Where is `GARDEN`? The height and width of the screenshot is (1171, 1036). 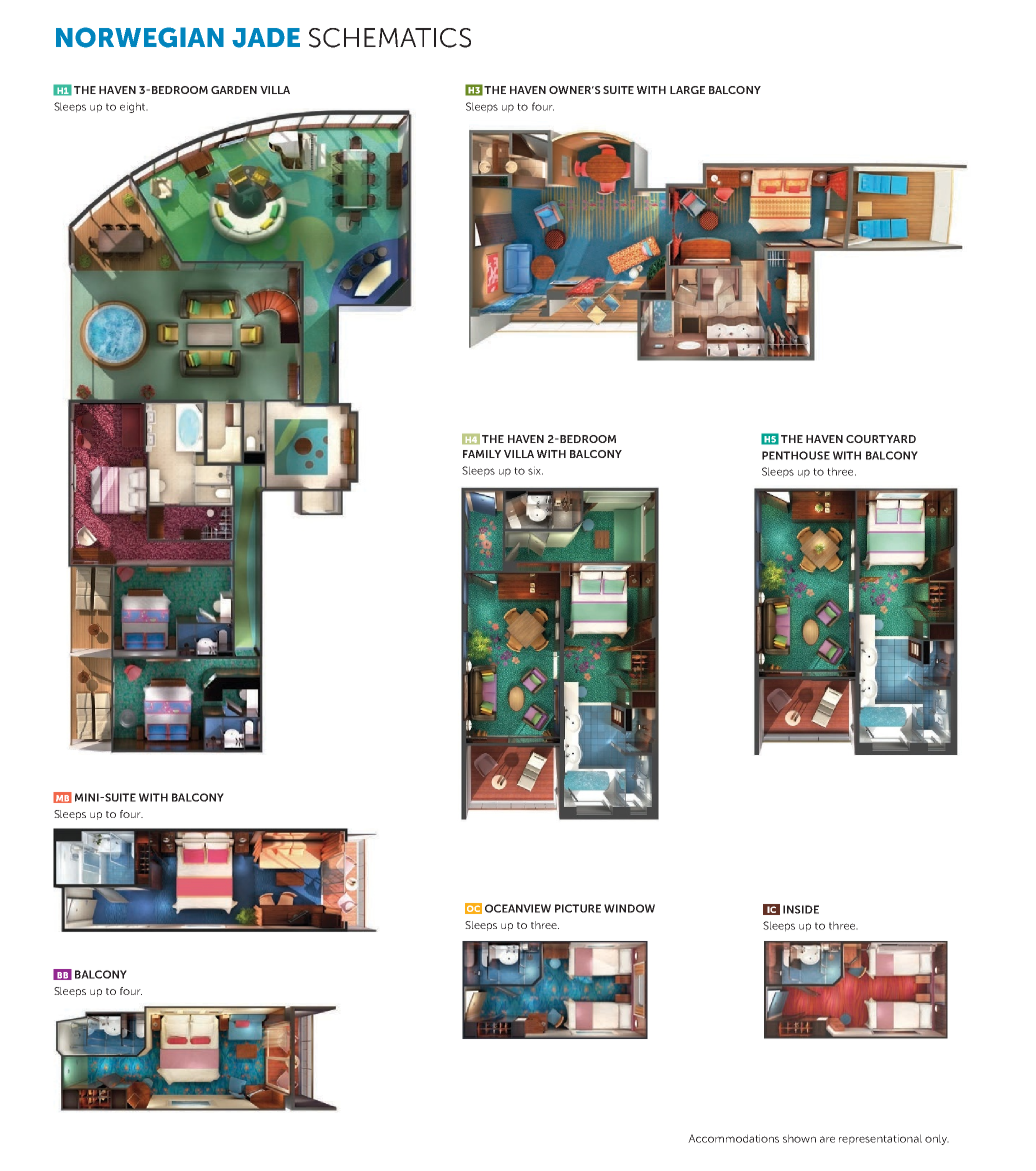 GARDEN is located at coordinates (234, 90).
